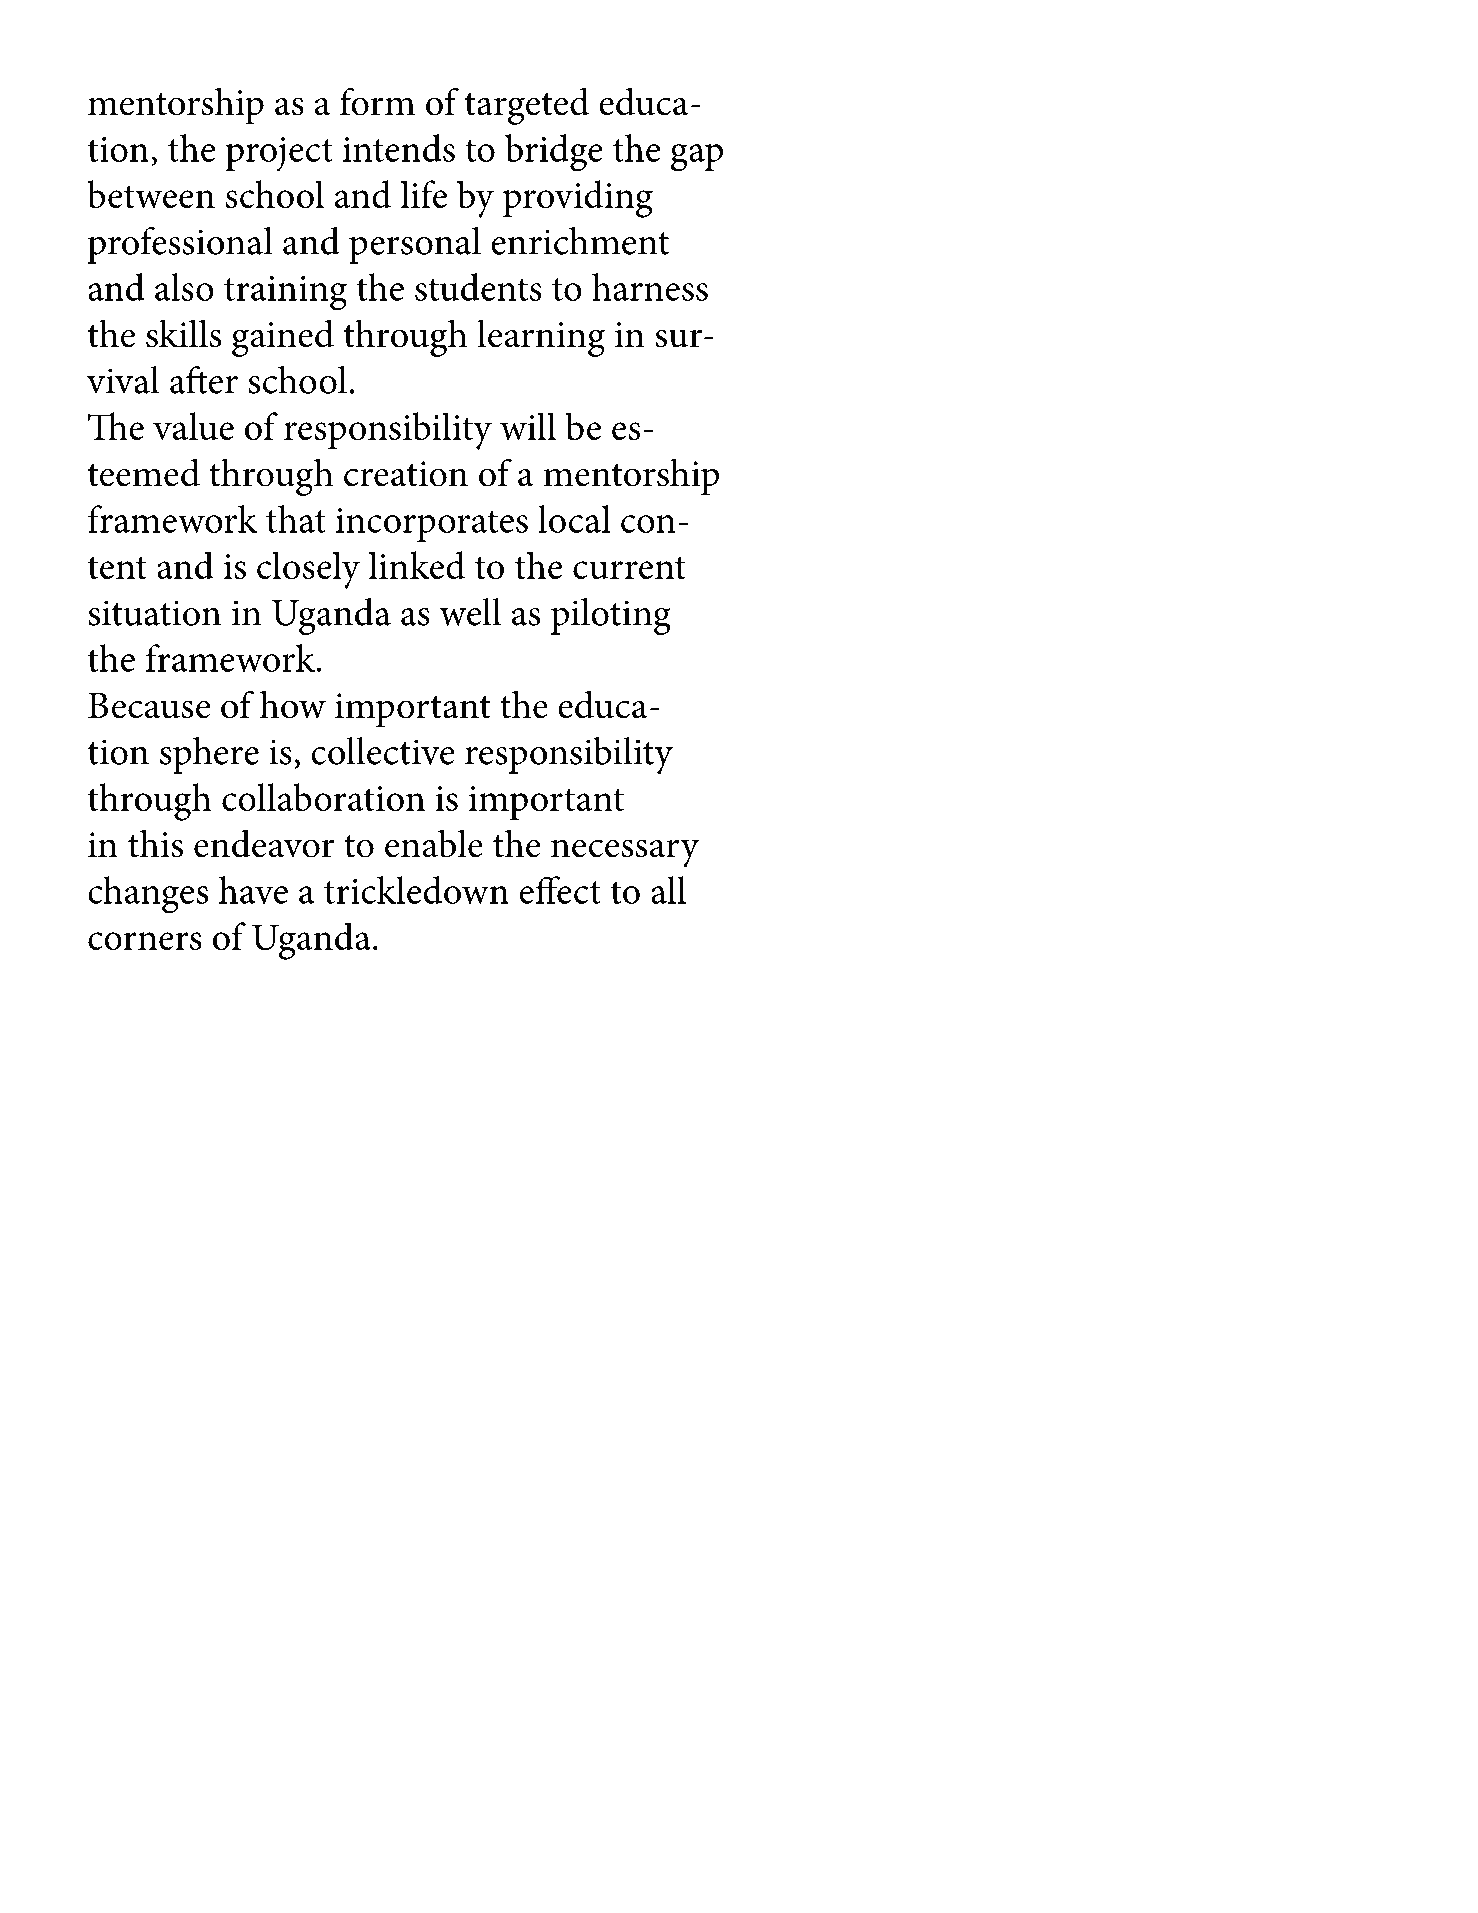 The height and width of the document is (1913, 1478). What do you see at coordinates (399, 148) in the document?
I see `intends` at bounding box center [399, 148].
